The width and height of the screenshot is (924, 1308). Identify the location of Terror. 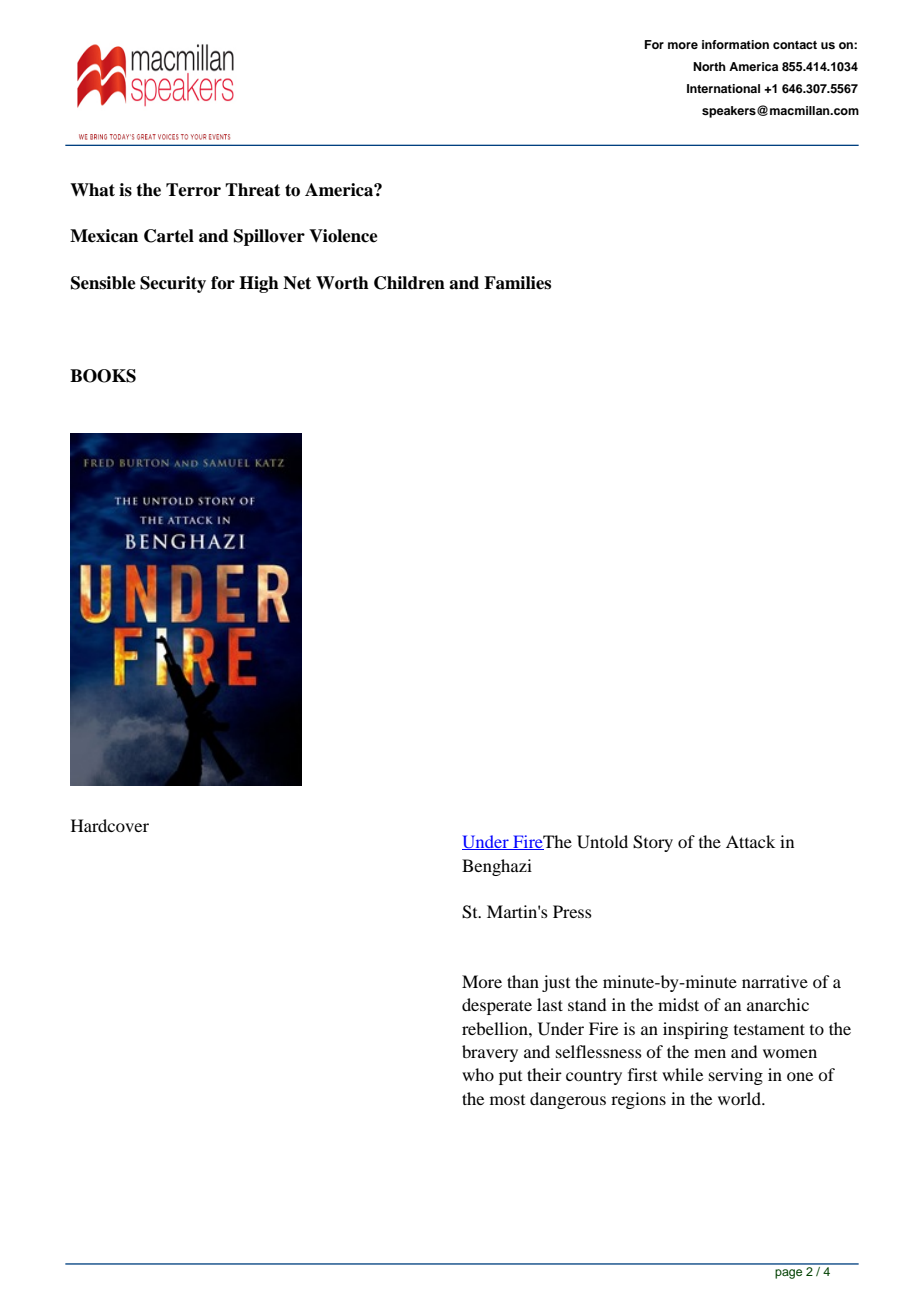
(193, 190).
